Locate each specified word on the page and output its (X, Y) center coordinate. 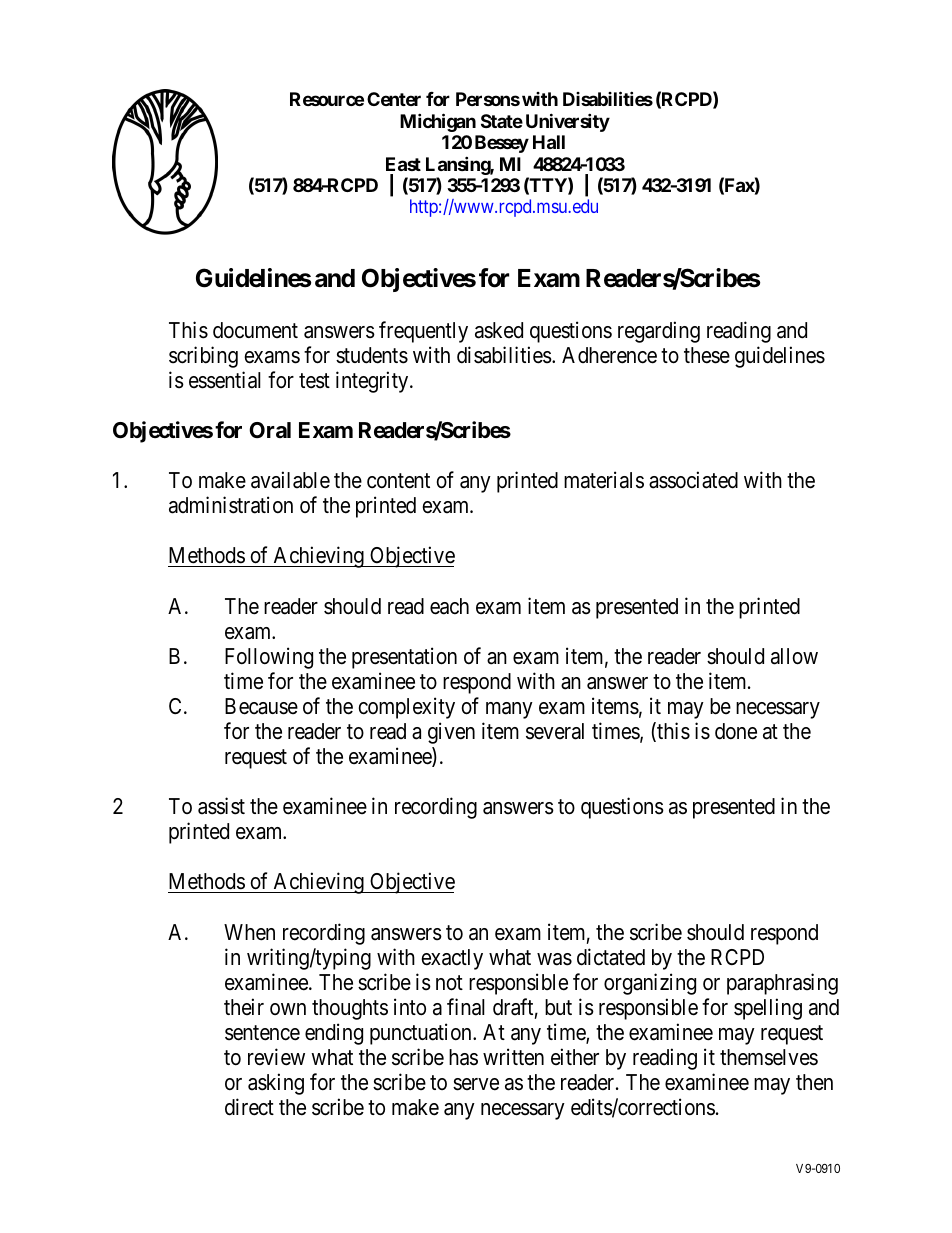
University (568, 122)
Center (394, 99)
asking (276, 1084)
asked (499, 330)
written (513, 1057)
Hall (549, 142)
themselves (769, 1057)
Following (269, 658)
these (707, 355)
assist (221, 806)
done (736, 731)
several (555, 731)
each (449, 606)
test (314, 381)
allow (794, 656)
